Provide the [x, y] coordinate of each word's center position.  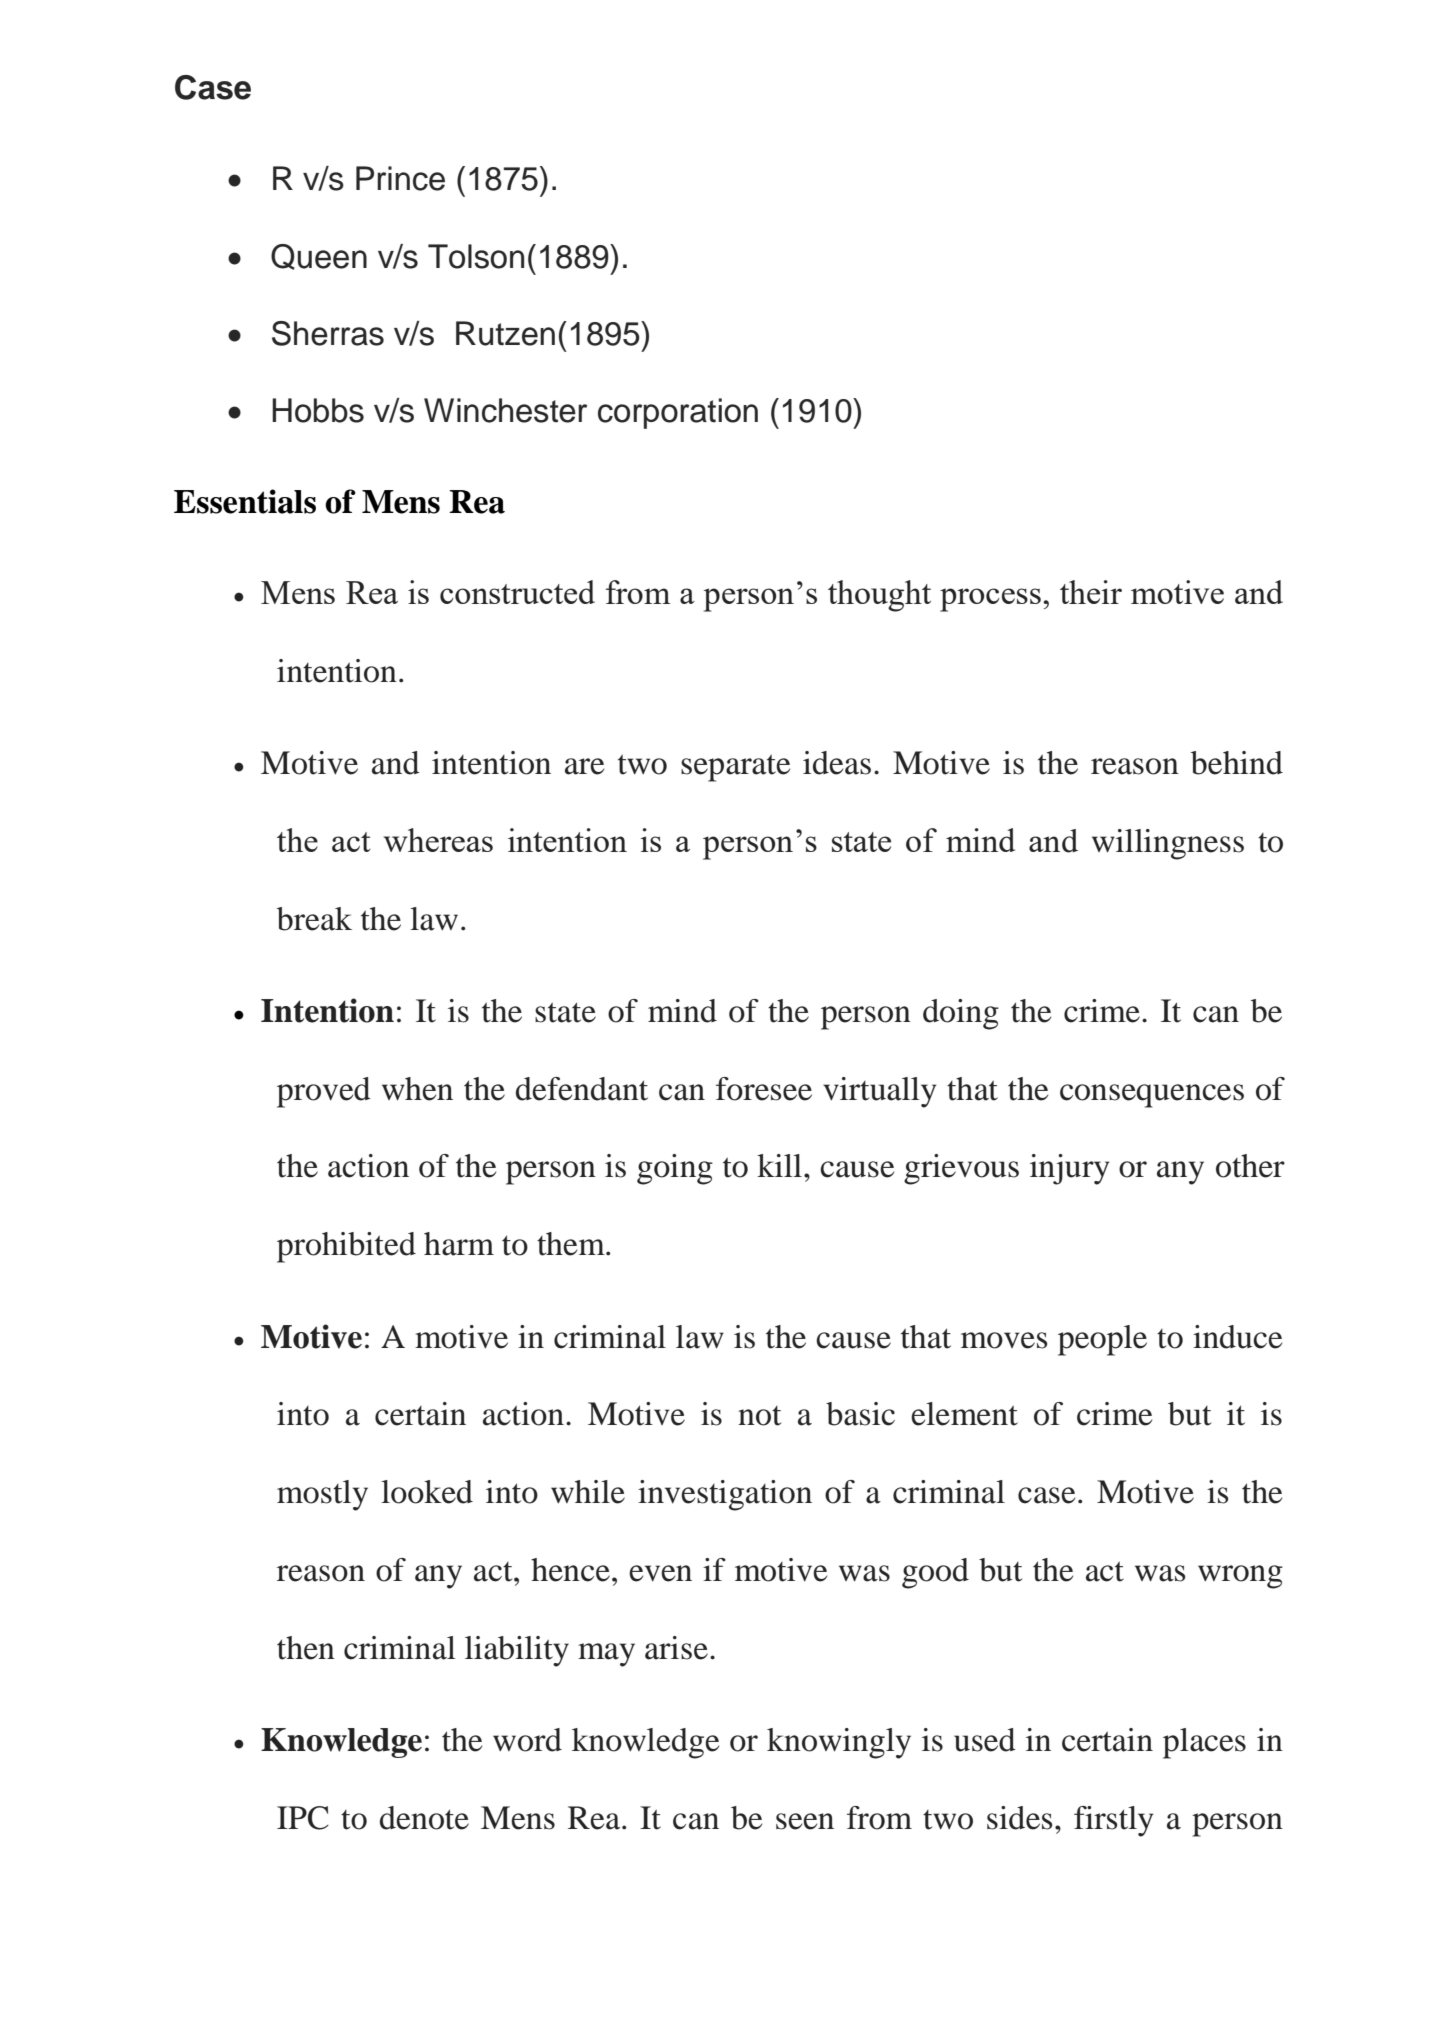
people [1102, 1340]
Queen [319, 257]
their [1091, 592]
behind [1237, 763]
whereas [438, 840]
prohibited [346, 1247]
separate [735, 768]
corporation [678, 413]
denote [424, 1818]
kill [779, 1165]
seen [805, 1821]
